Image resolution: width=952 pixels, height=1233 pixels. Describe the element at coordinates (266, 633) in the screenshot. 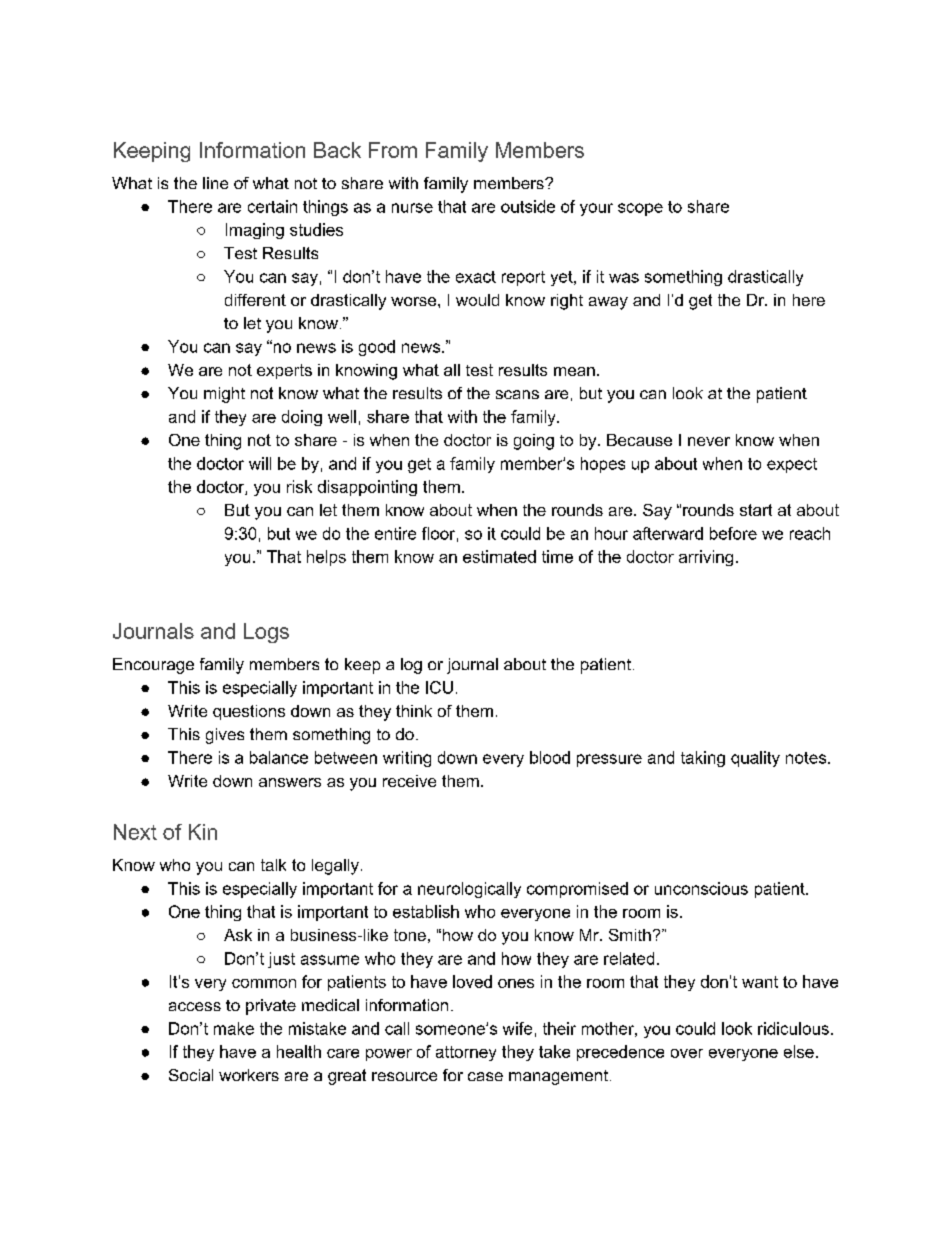

I see `Logs` at that location.
